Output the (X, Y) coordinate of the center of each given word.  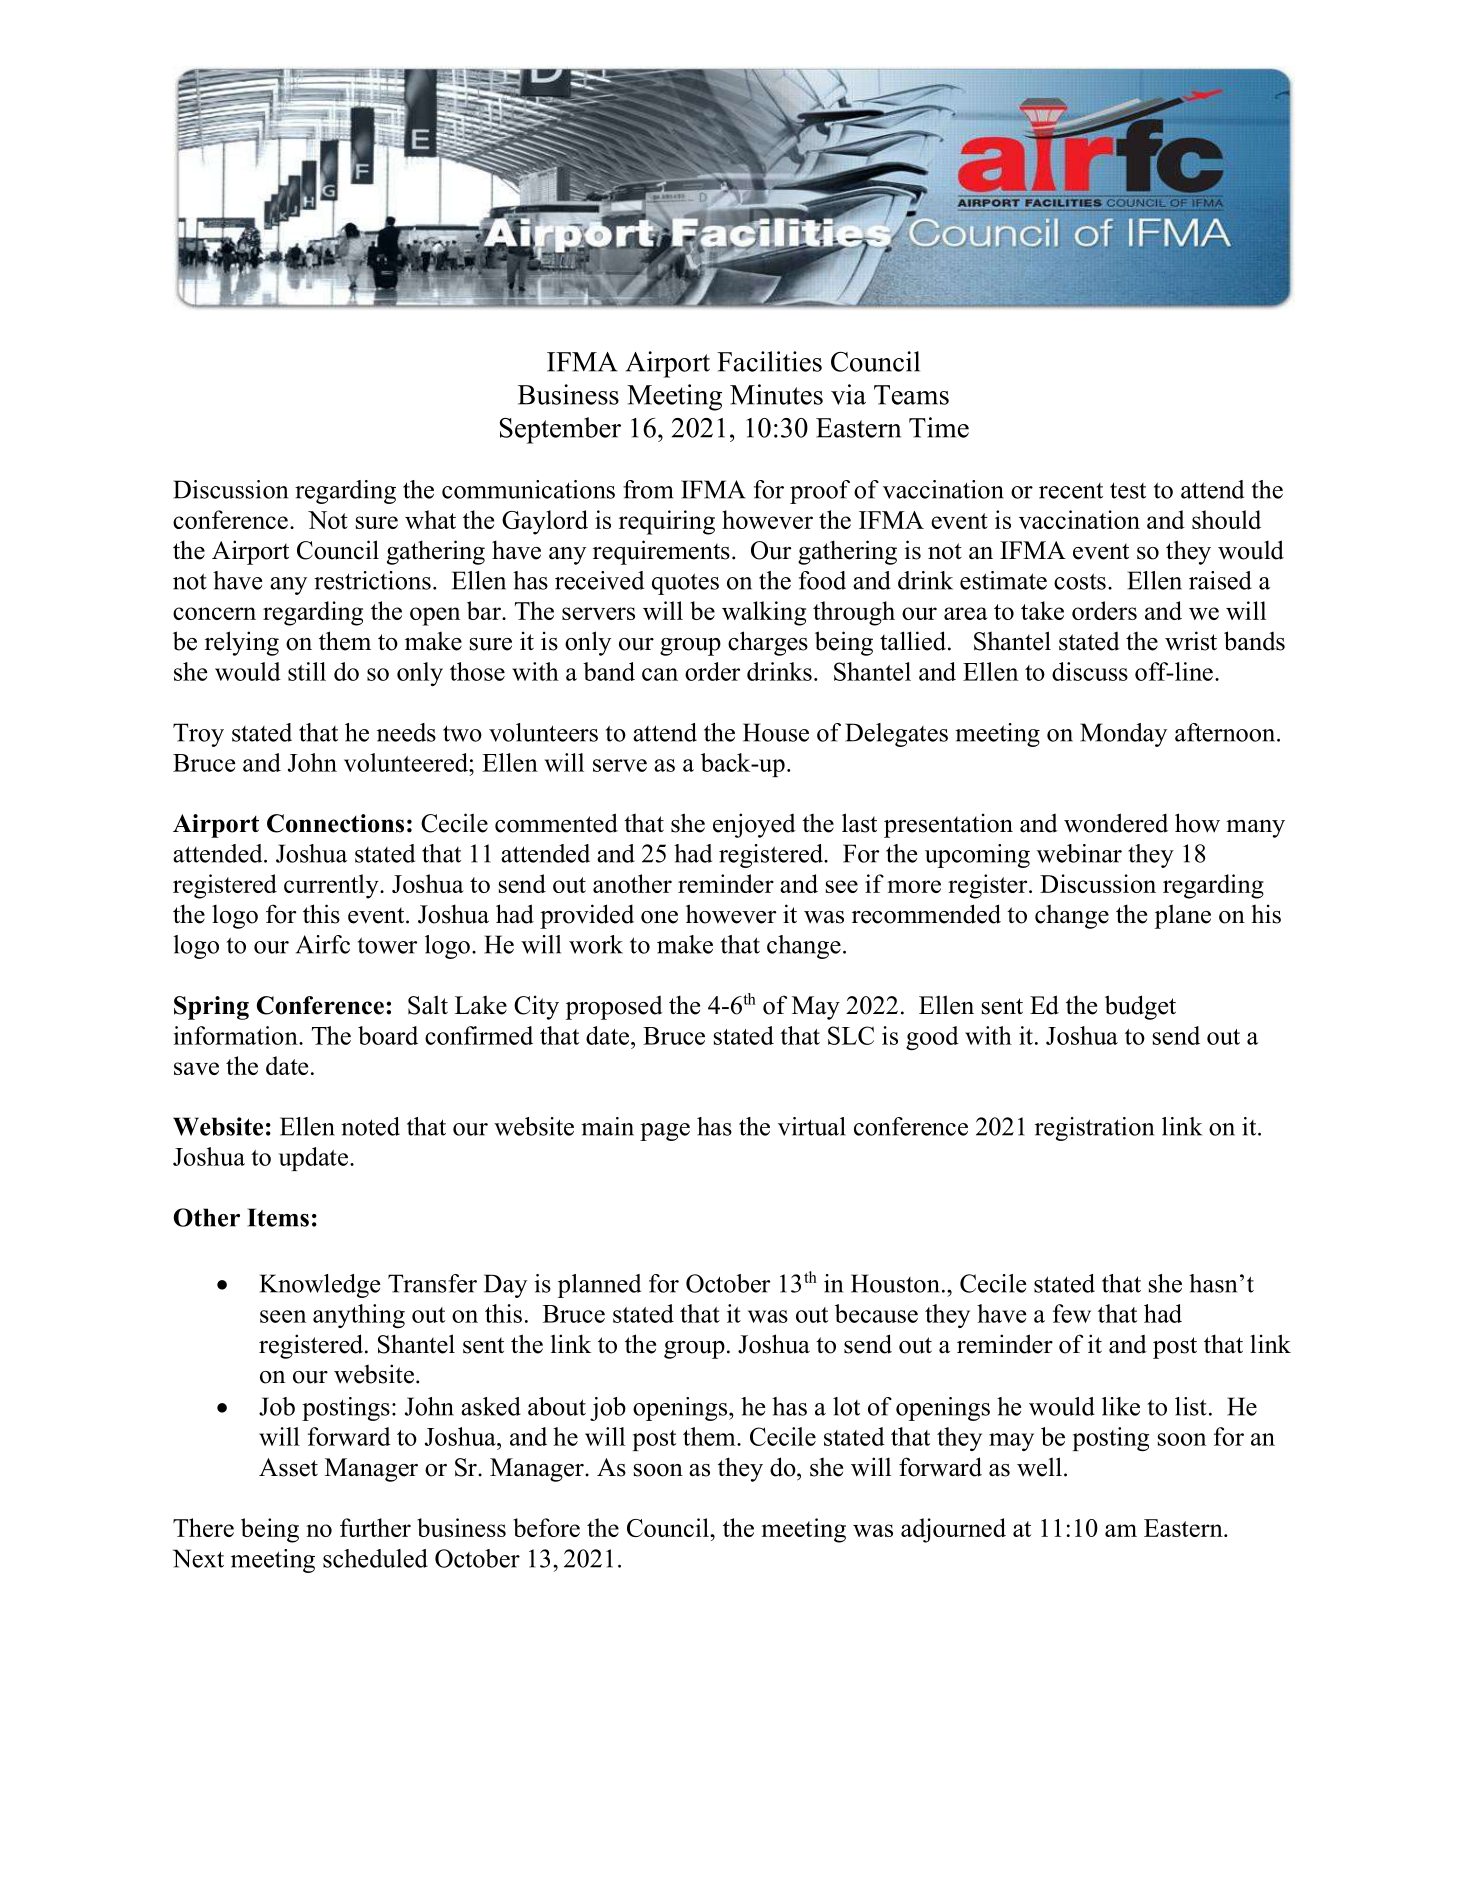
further (375, 1527)
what (430, 519)
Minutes (776, 394)
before (546, 1527)
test (1128, 490)
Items (278, 1217)
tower (387, 945)
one (659, 917)
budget (1140, 1007)
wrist (1191, 641)
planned (599, 1286)
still (307, 671)
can (660, 674)
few (1072, 1313)
